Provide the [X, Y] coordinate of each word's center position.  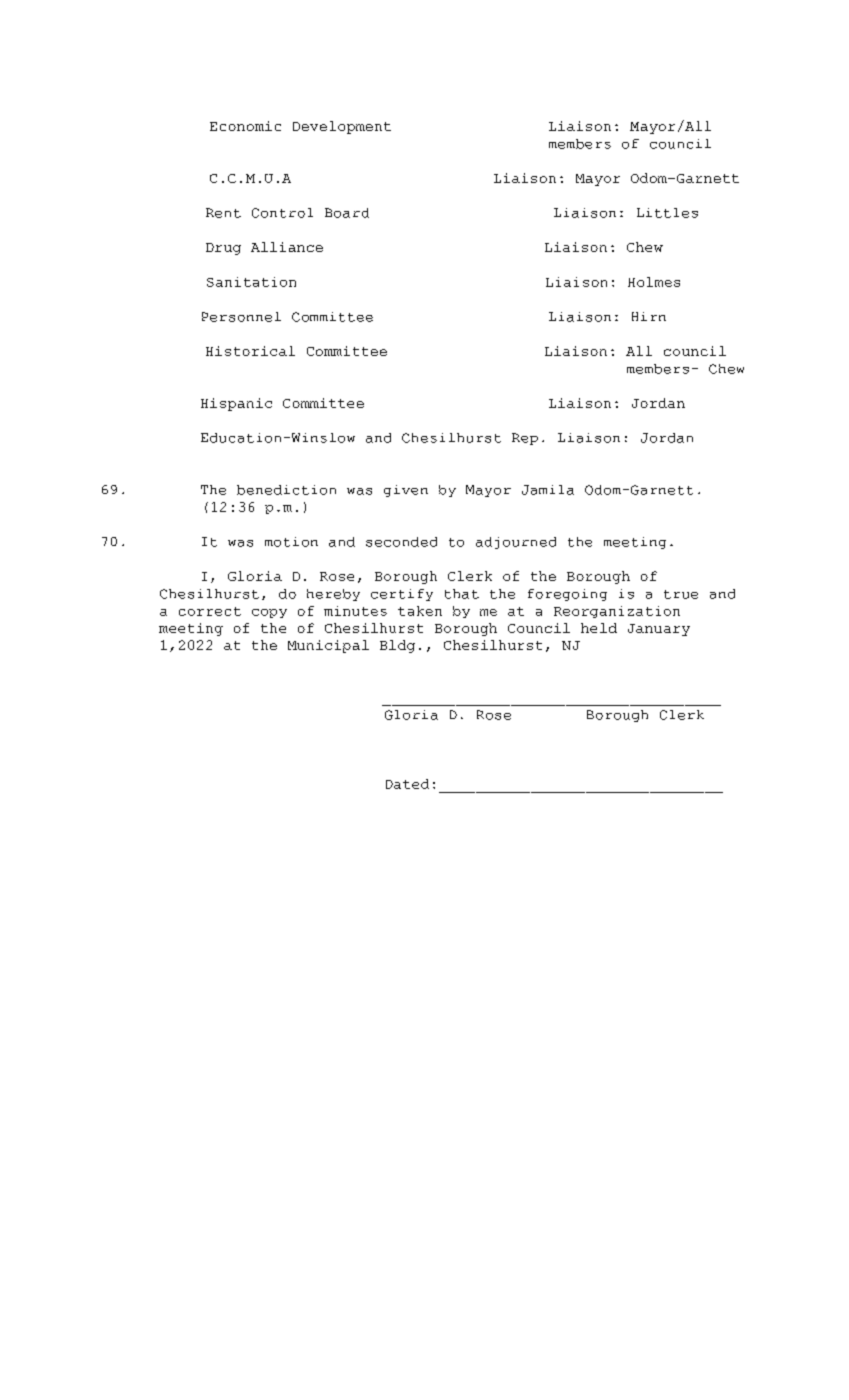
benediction [286, 490]
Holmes [654, 282]
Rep [525, 439]
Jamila [548, 490]
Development [342, 127]
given [406, 491]
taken [420, 611]
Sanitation [251, 282]
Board [347, 213]
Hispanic [236, 404]
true [681, 594]
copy [269, 613]
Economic [245, 126]
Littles [667, 213]
